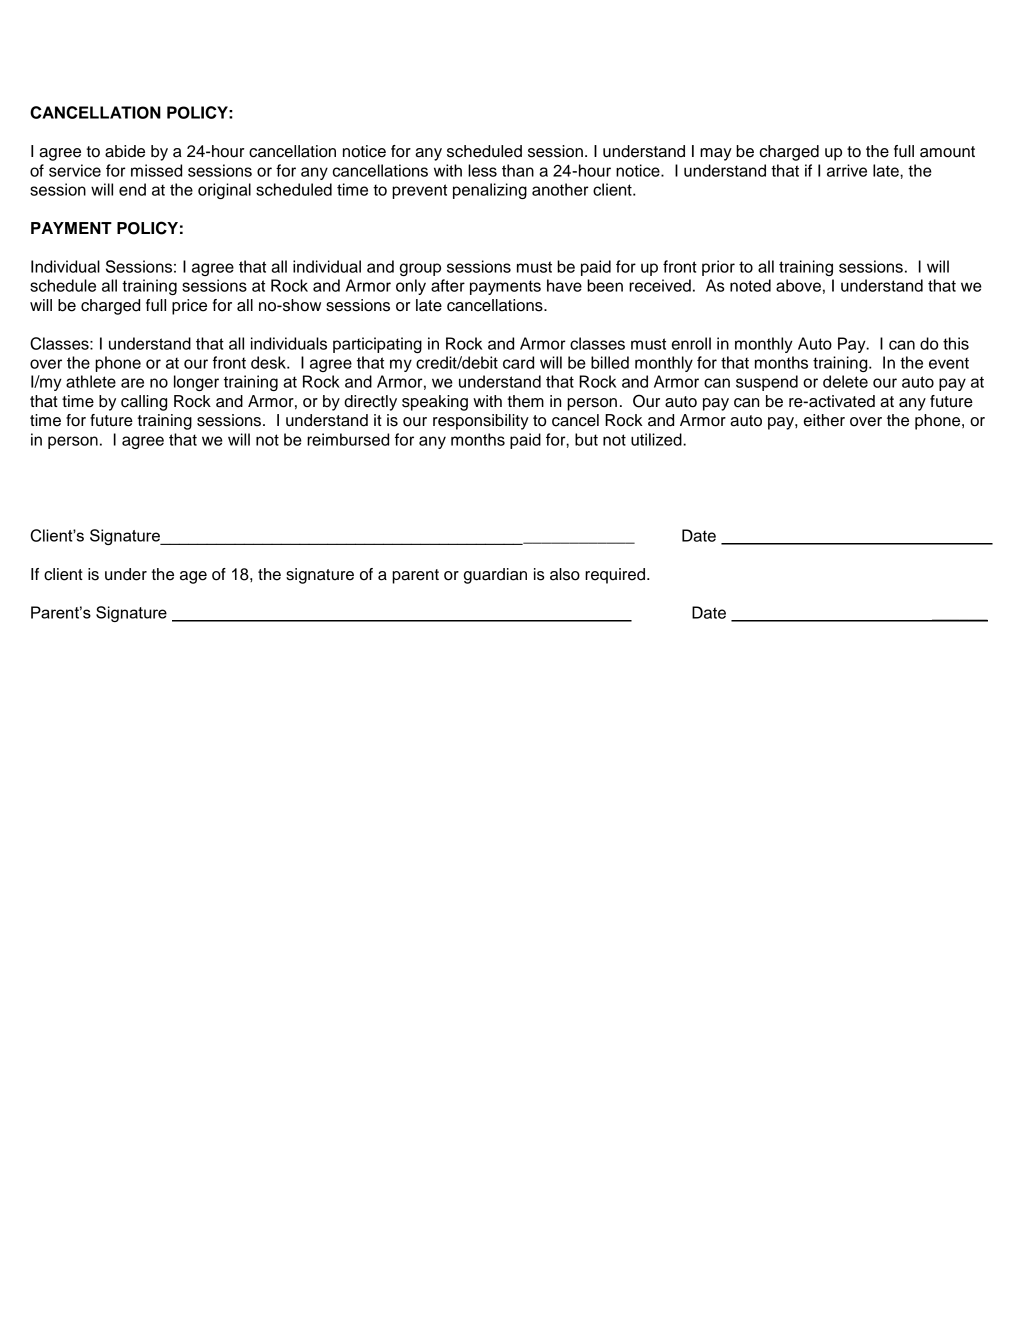 This screenshot has width=1022, height=1323. Describe the element at coordinates (824, 420) in the screenshot. I see `either` at that location.
